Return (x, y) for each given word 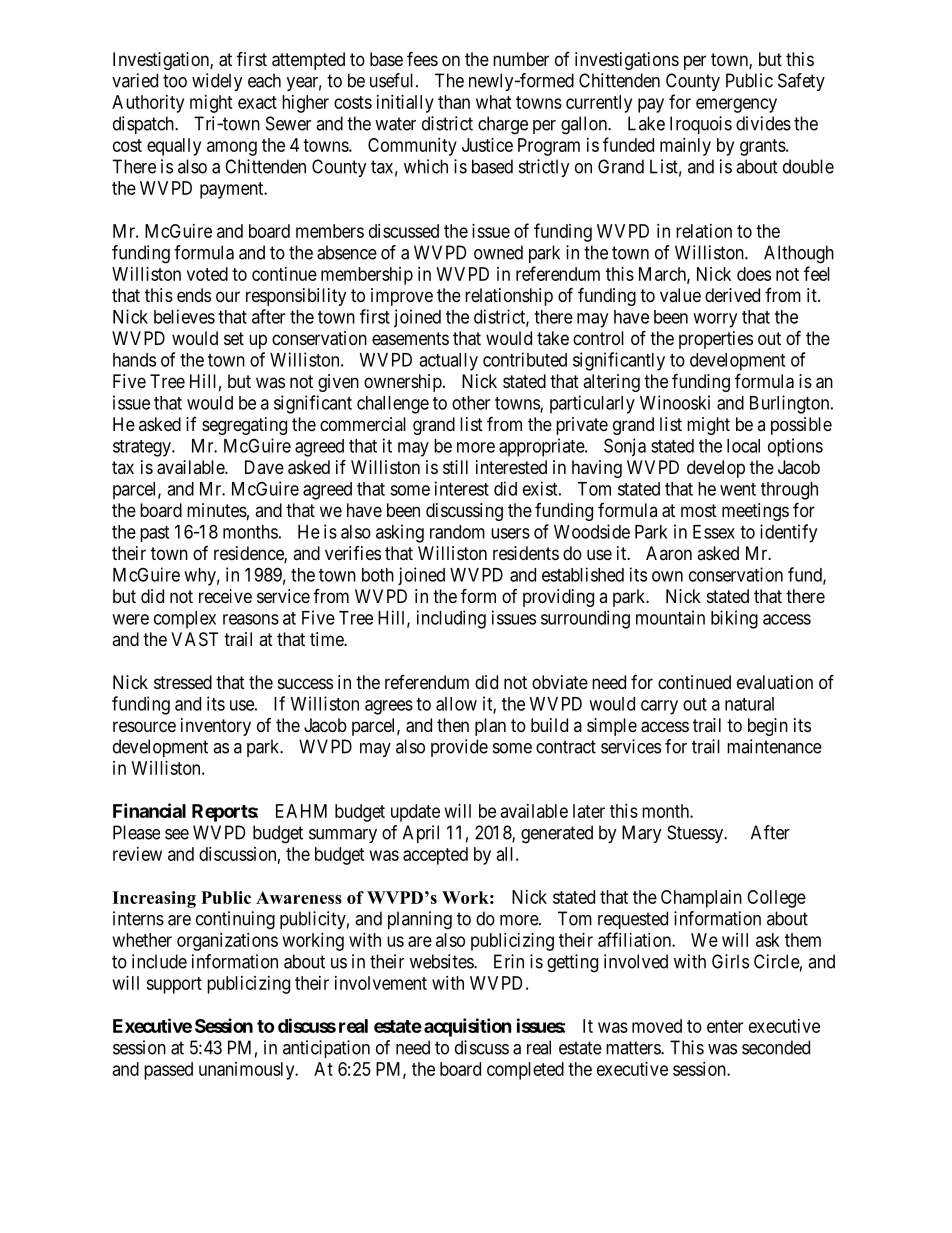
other (471, 403)
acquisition (468, 1027)
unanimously (248, 1071)
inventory (216, 727)
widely (217, 82)
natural (749, 704)
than (454, 102)
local (743, 446)
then (453, 725)
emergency (736, 105)
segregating (244, 426)
